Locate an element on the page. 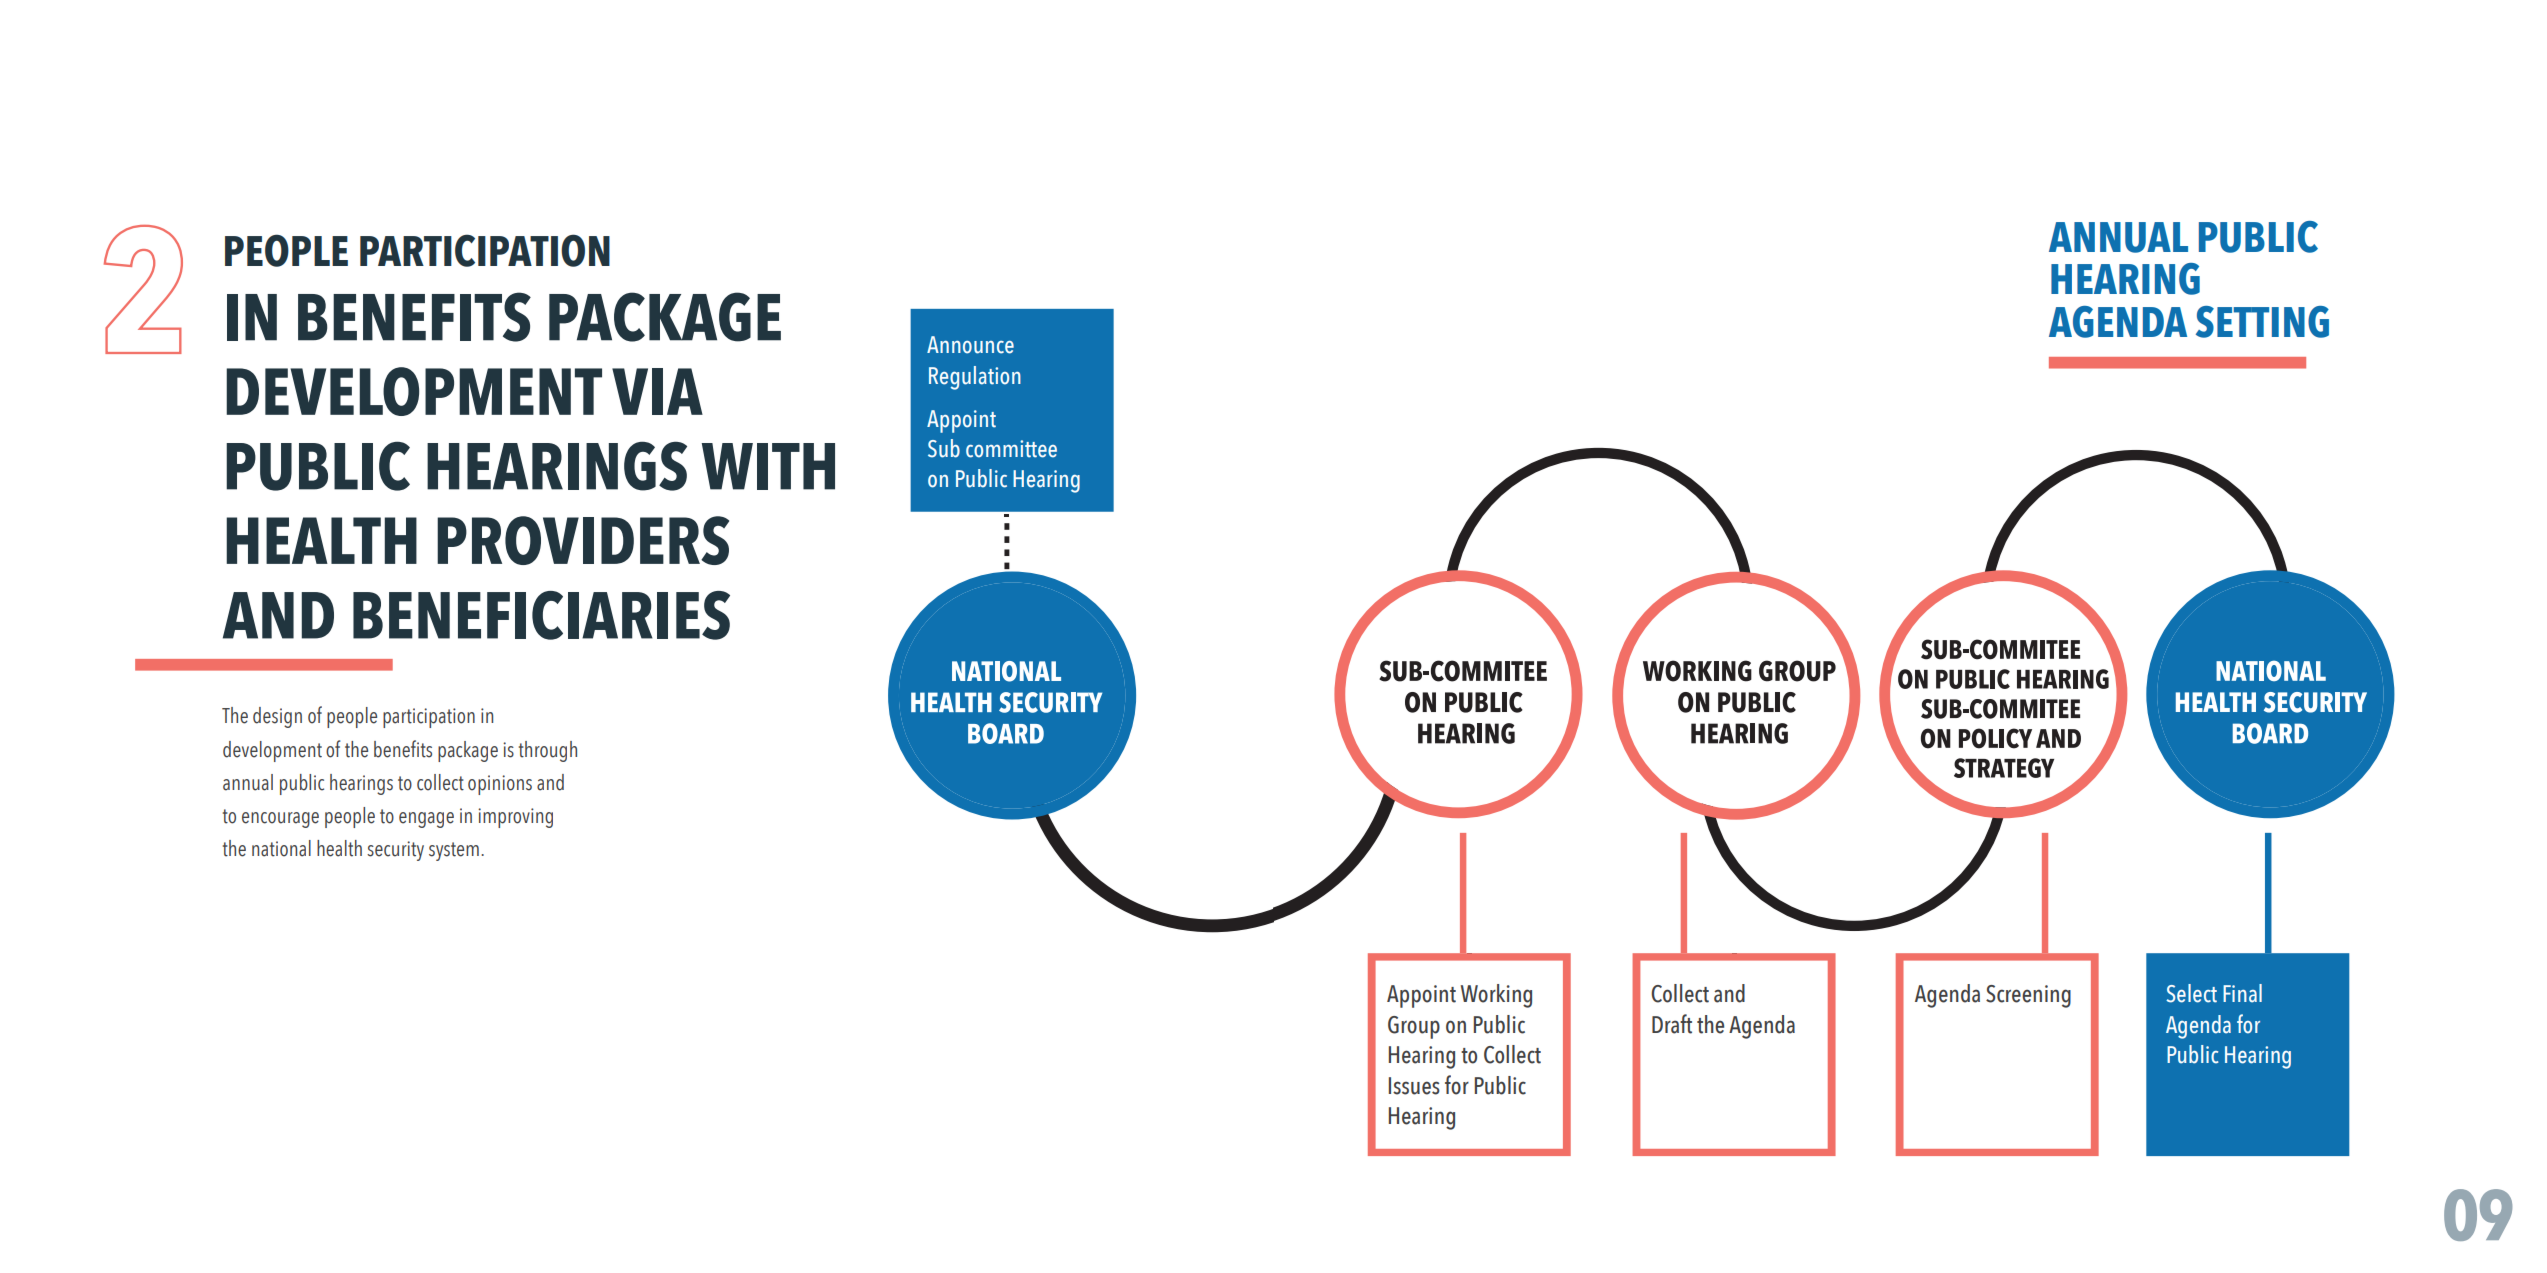 Image resolution: width=2547 pixels, height=1273 pixels. Screening is located at coordinates (2028, 996).
